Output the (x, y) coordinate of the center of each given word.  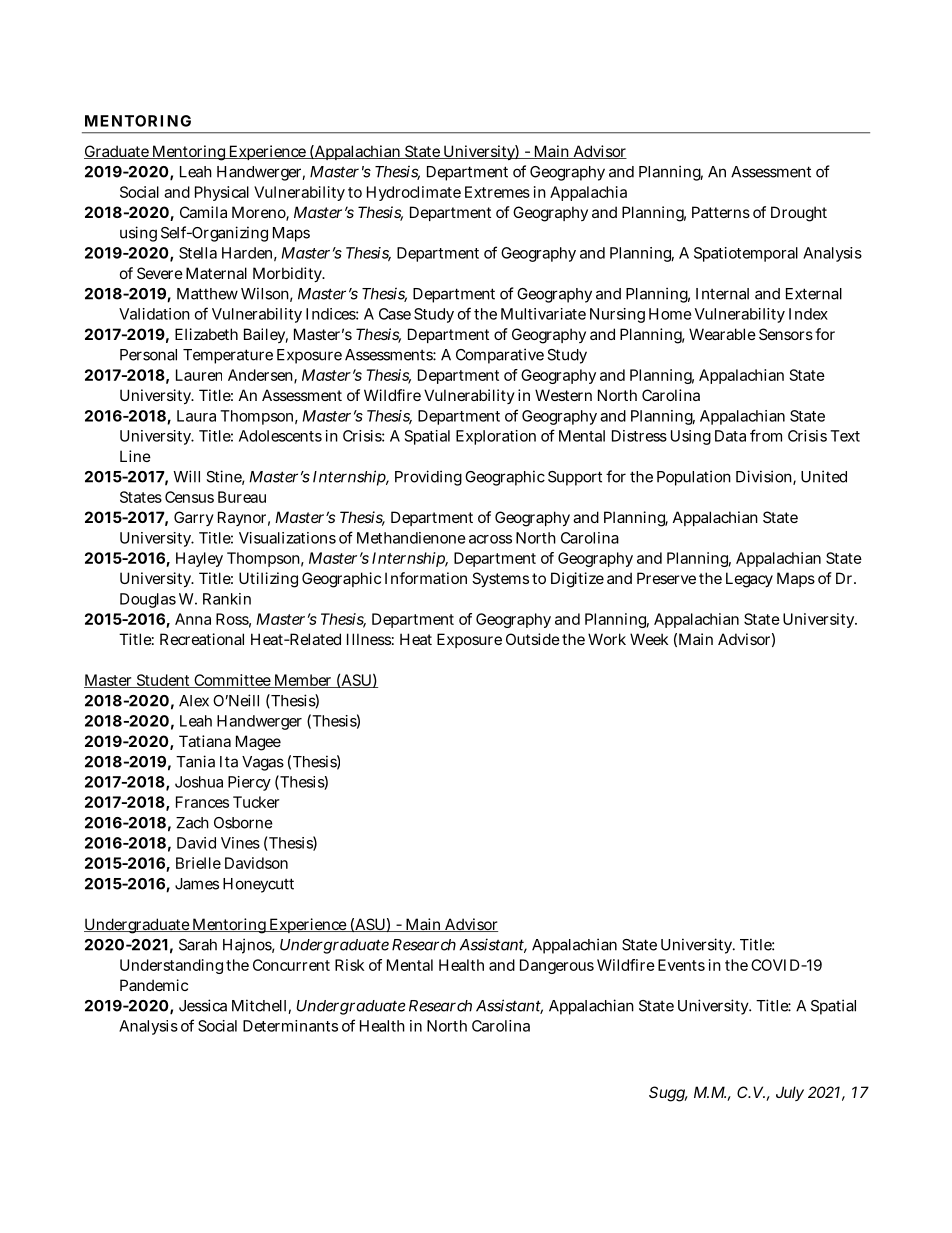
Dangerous (557, 966)
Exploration (496, 437)
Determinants (290, 1026)
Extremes (497, 192)
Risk (349, 965)
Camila (203, 212)
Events (681, 965)
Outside (533, 639)
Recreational (202, 639)
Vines (240, 843)
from (766, 435)
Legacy (749, 580)
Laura (196, 416)
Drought (799, 214)
